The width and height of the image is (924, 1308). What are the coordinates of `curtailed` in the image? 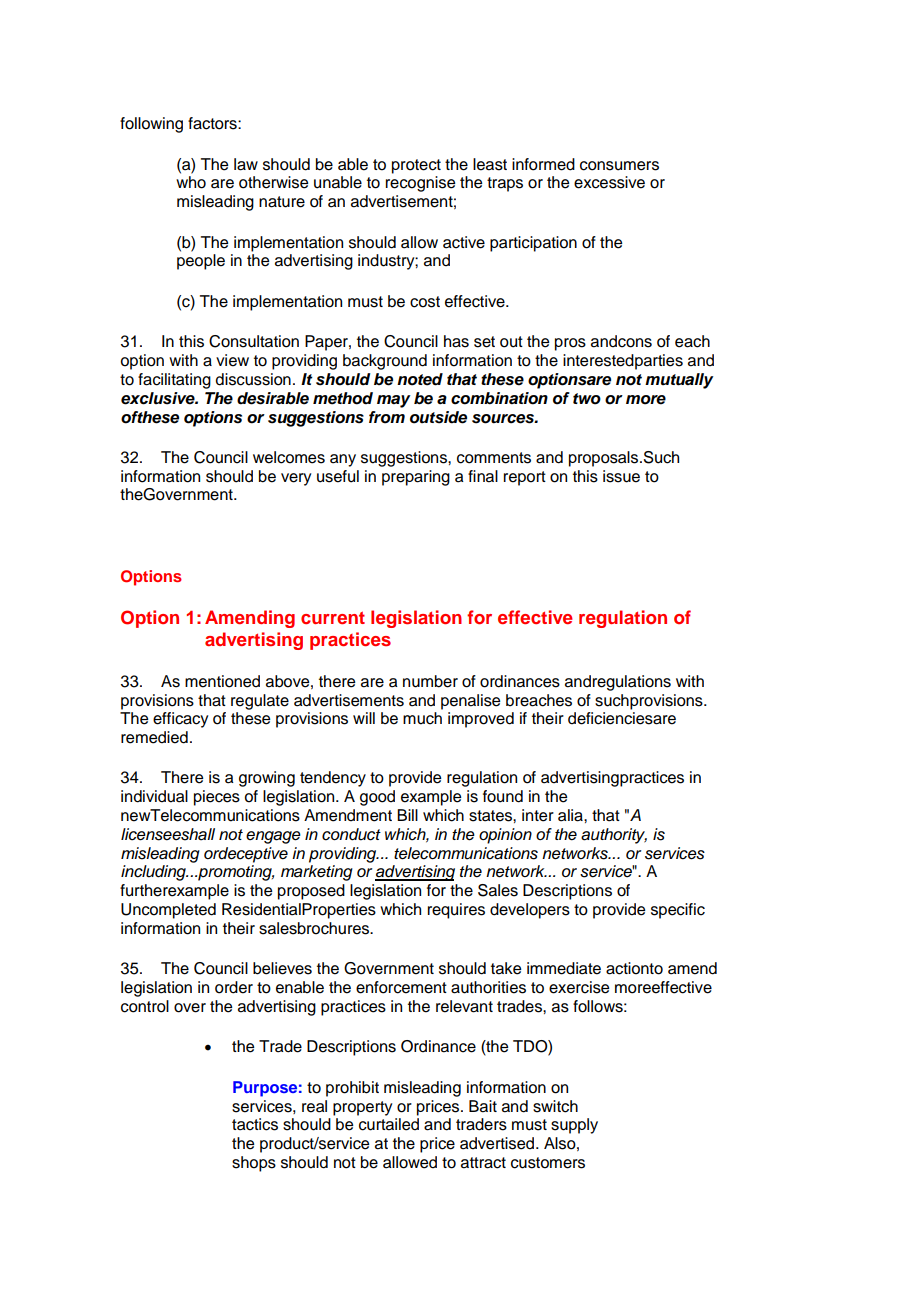 It's located at (389, 1124).
